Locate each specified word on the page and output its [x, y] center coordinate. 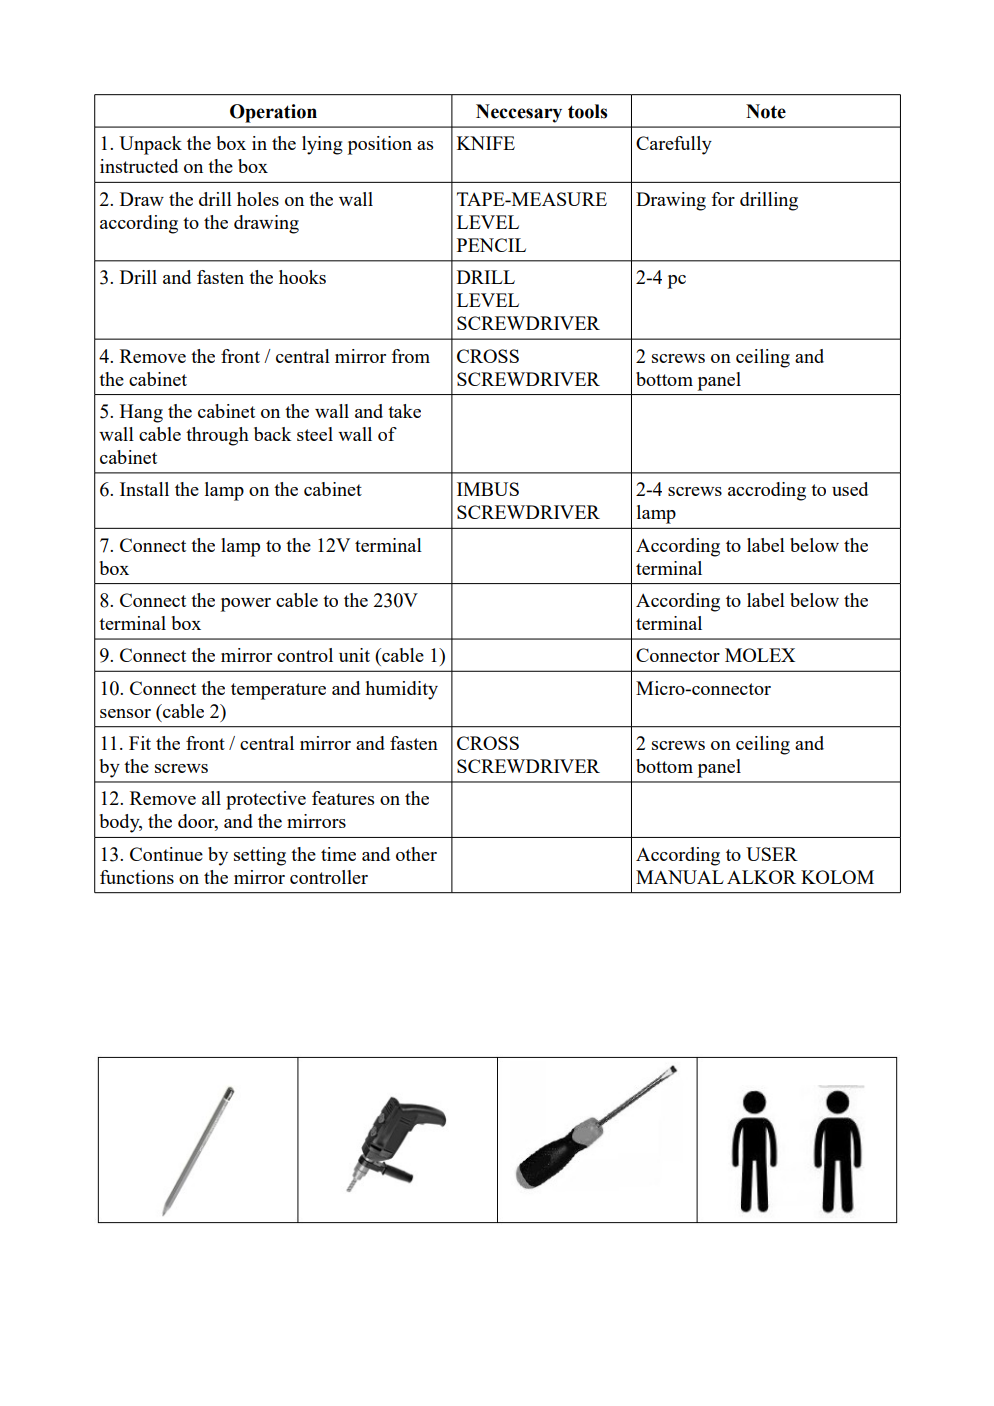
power [246, 605]
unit [354, 655]
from [410, 356]
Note [766, 111]
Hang [141, 413]
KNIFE [486, 143]
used [850, 489]
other [416, 854]
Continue [166, 854]
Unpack [150, 145]
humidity [401, 690]
